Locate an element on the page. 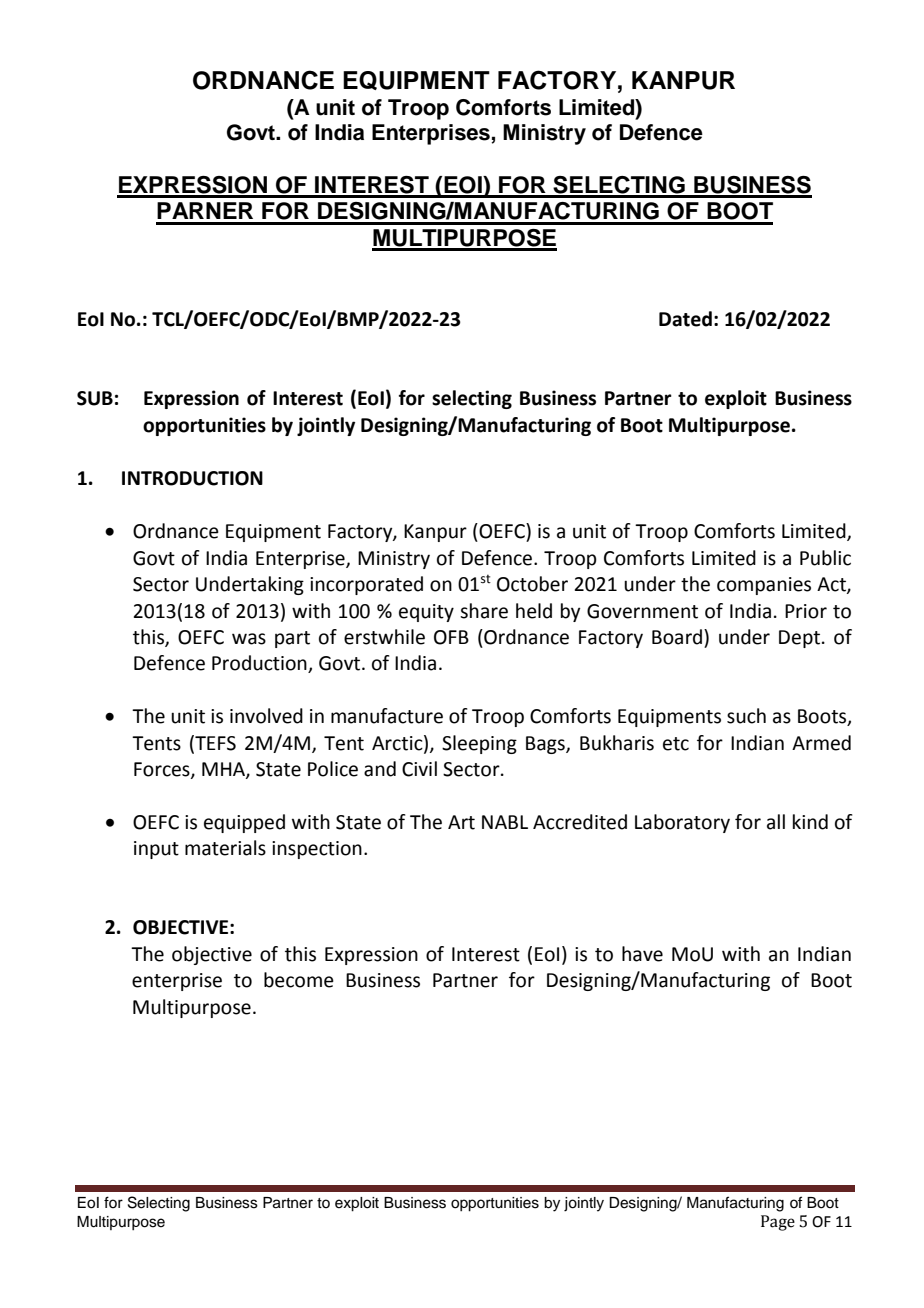 Image resolution: width=924 pixels, height=1308 pixels. companies is located at coordinates (764, 586).
